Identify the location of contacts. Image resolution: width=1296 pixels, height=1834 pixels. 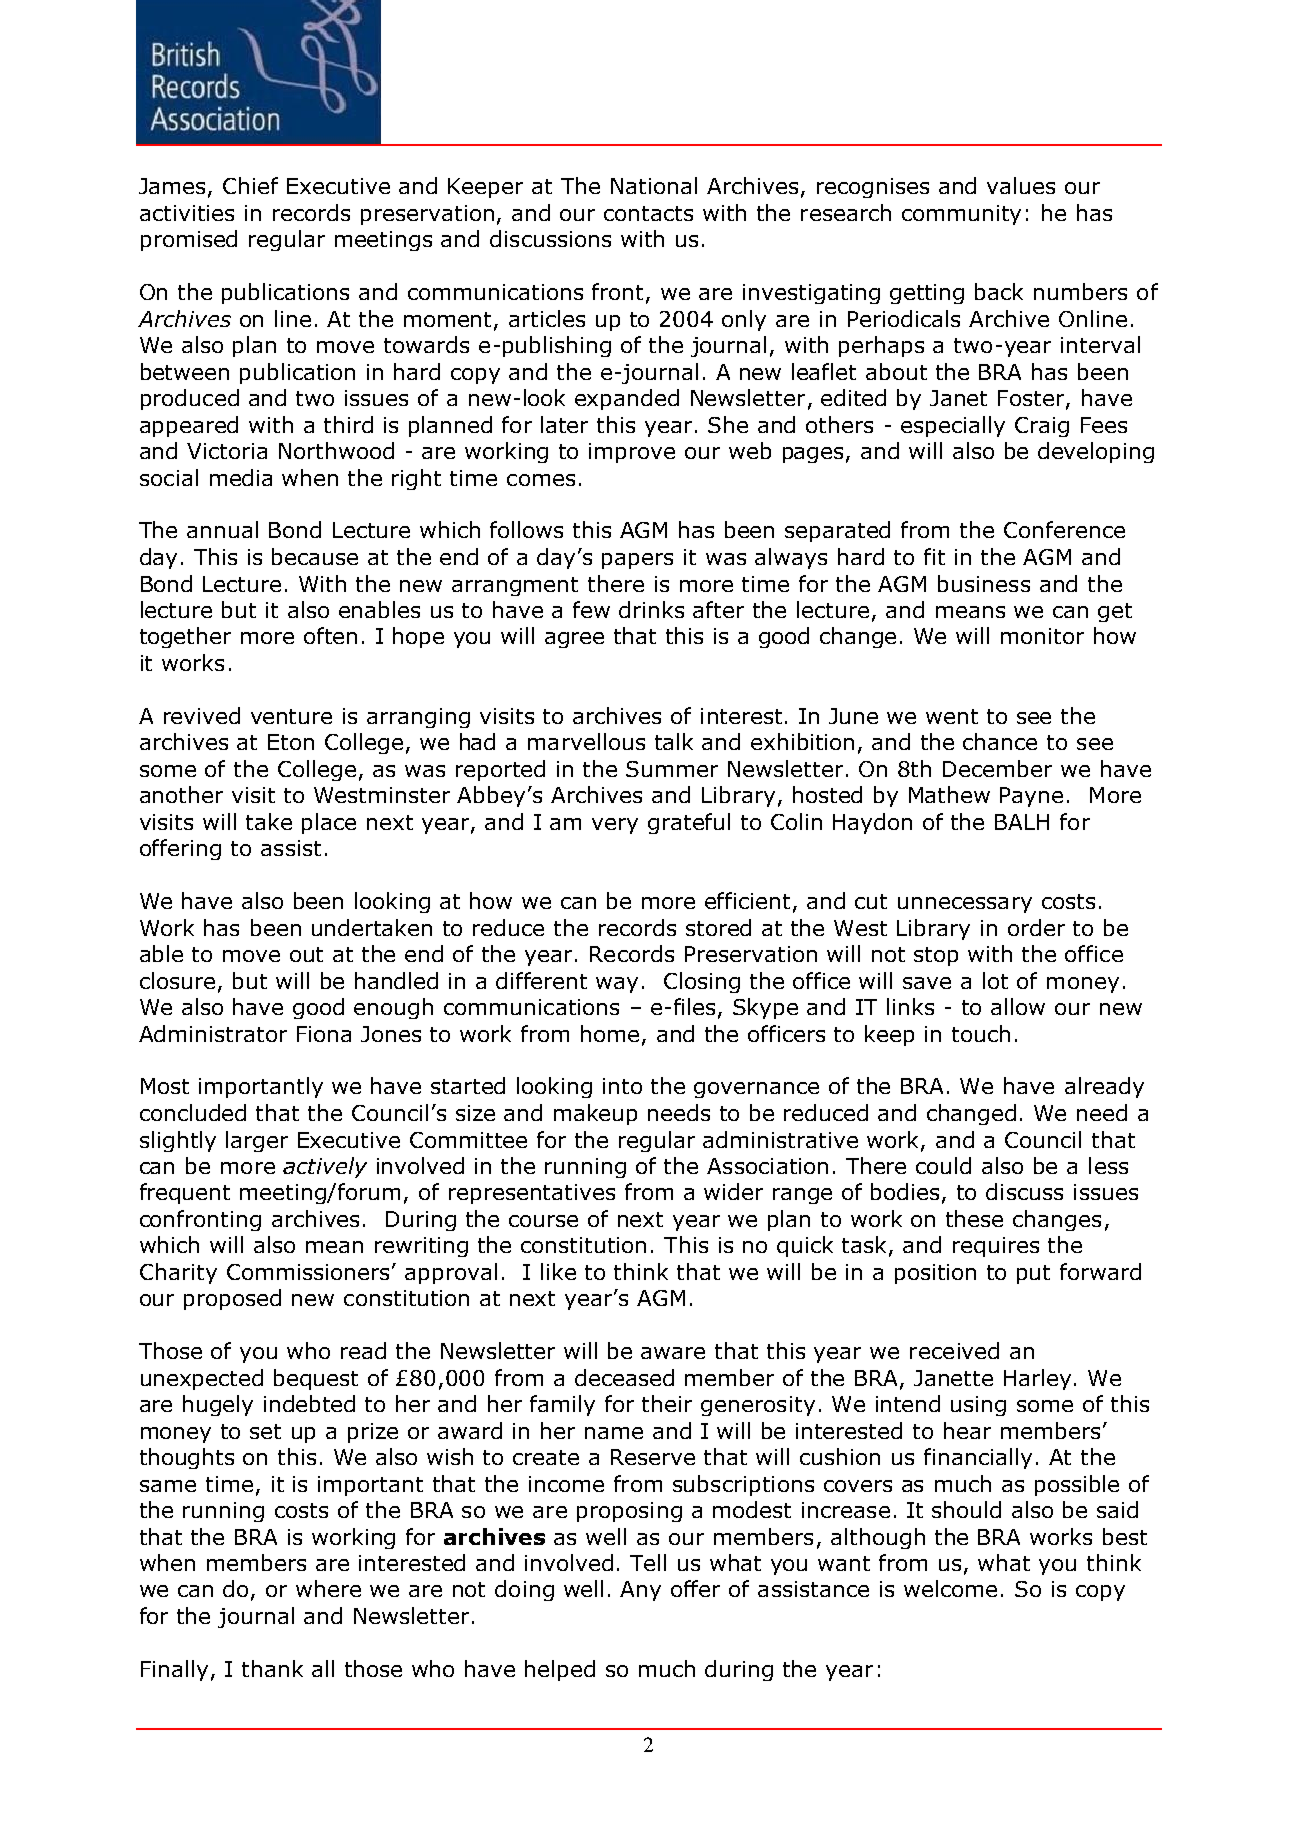
(648, 213).
